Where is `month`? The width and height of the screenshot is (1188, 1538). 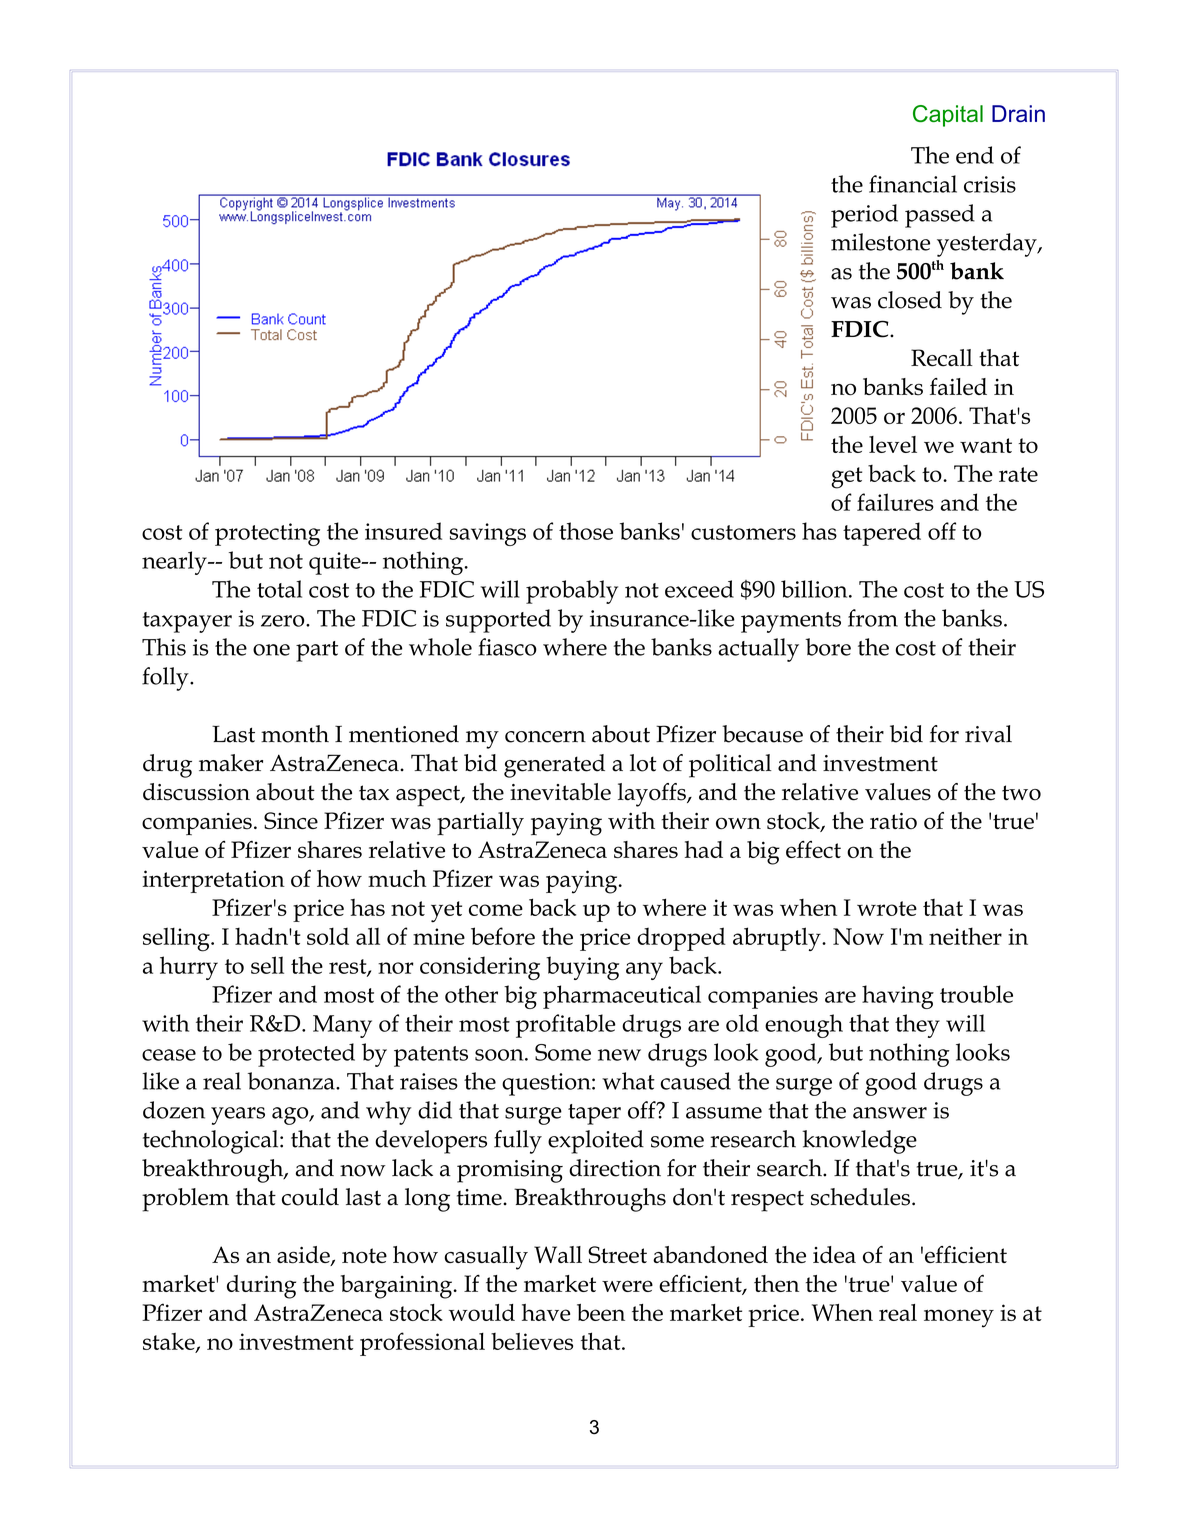 month is located at coordinates (295, 734).
